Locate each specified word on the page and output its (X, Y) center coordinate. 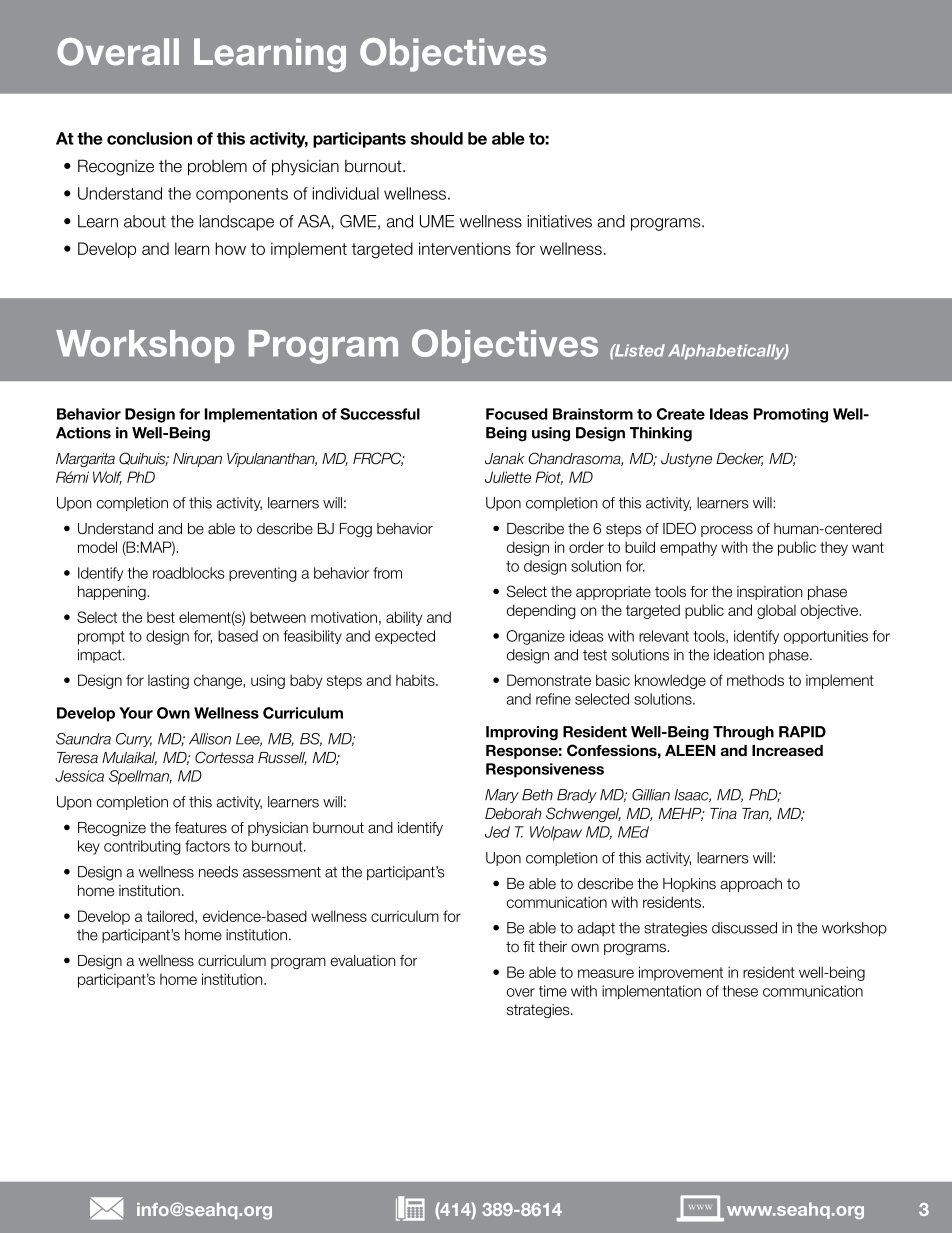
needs (218, 872)
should (437, 138)
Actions (83, 433)
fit (529, 946)
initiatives (559, 221)
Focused (516, 414)
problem (217, 168)
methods (755, 680)
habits (416, 680)
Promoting (791, 415)
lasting (168, 681)
